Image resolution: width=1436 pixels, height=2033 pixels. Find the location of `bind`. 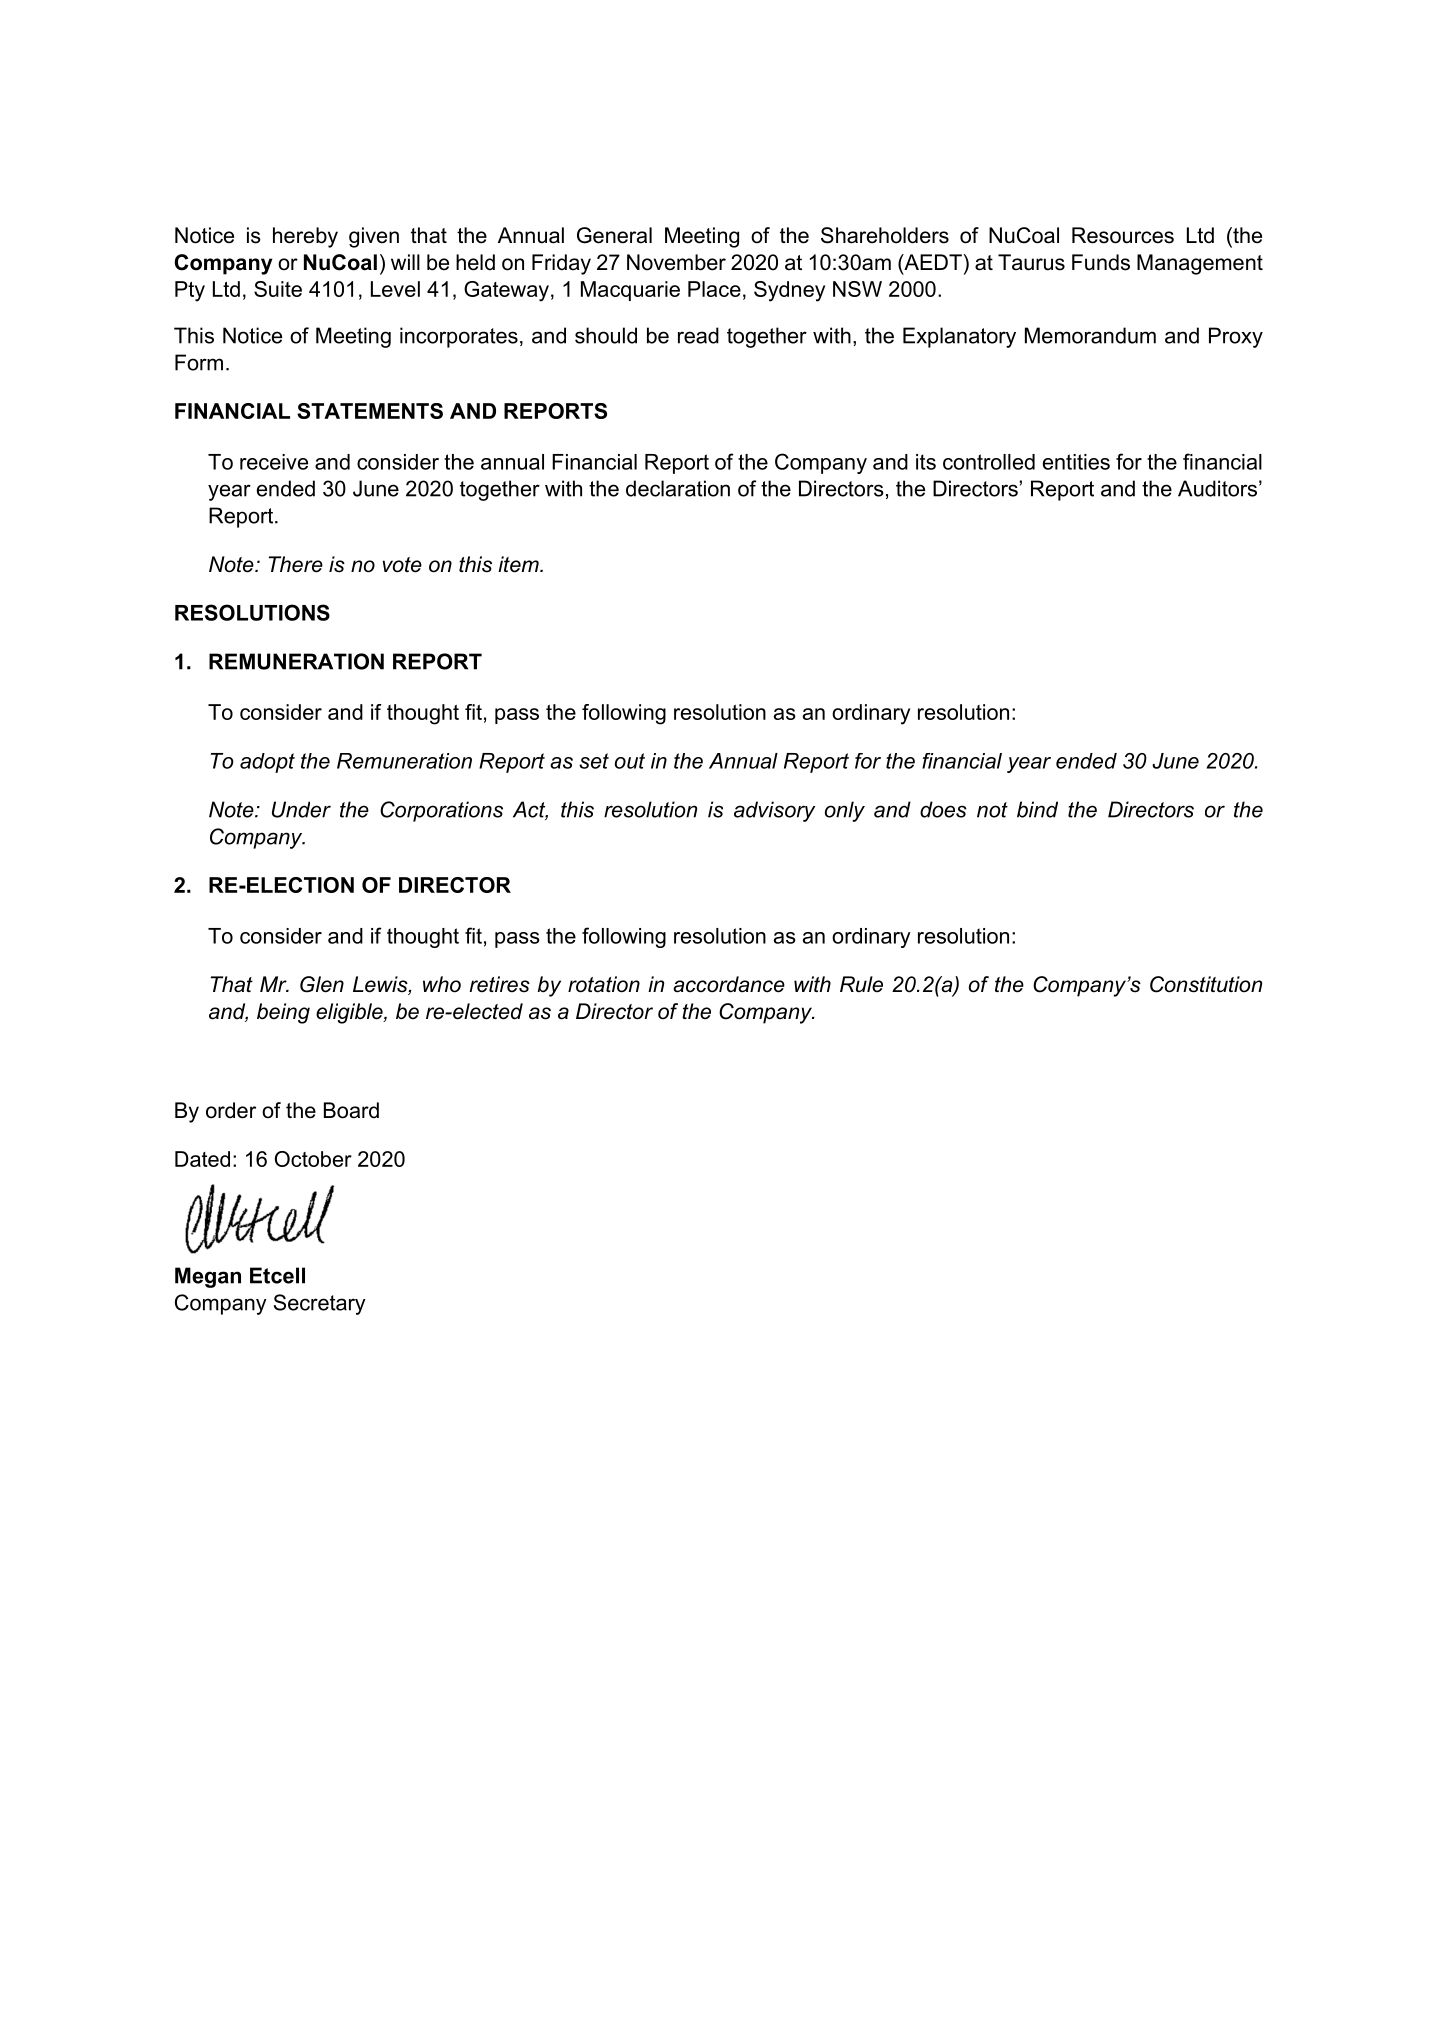

bind is located at coordinates (1037, 809).
